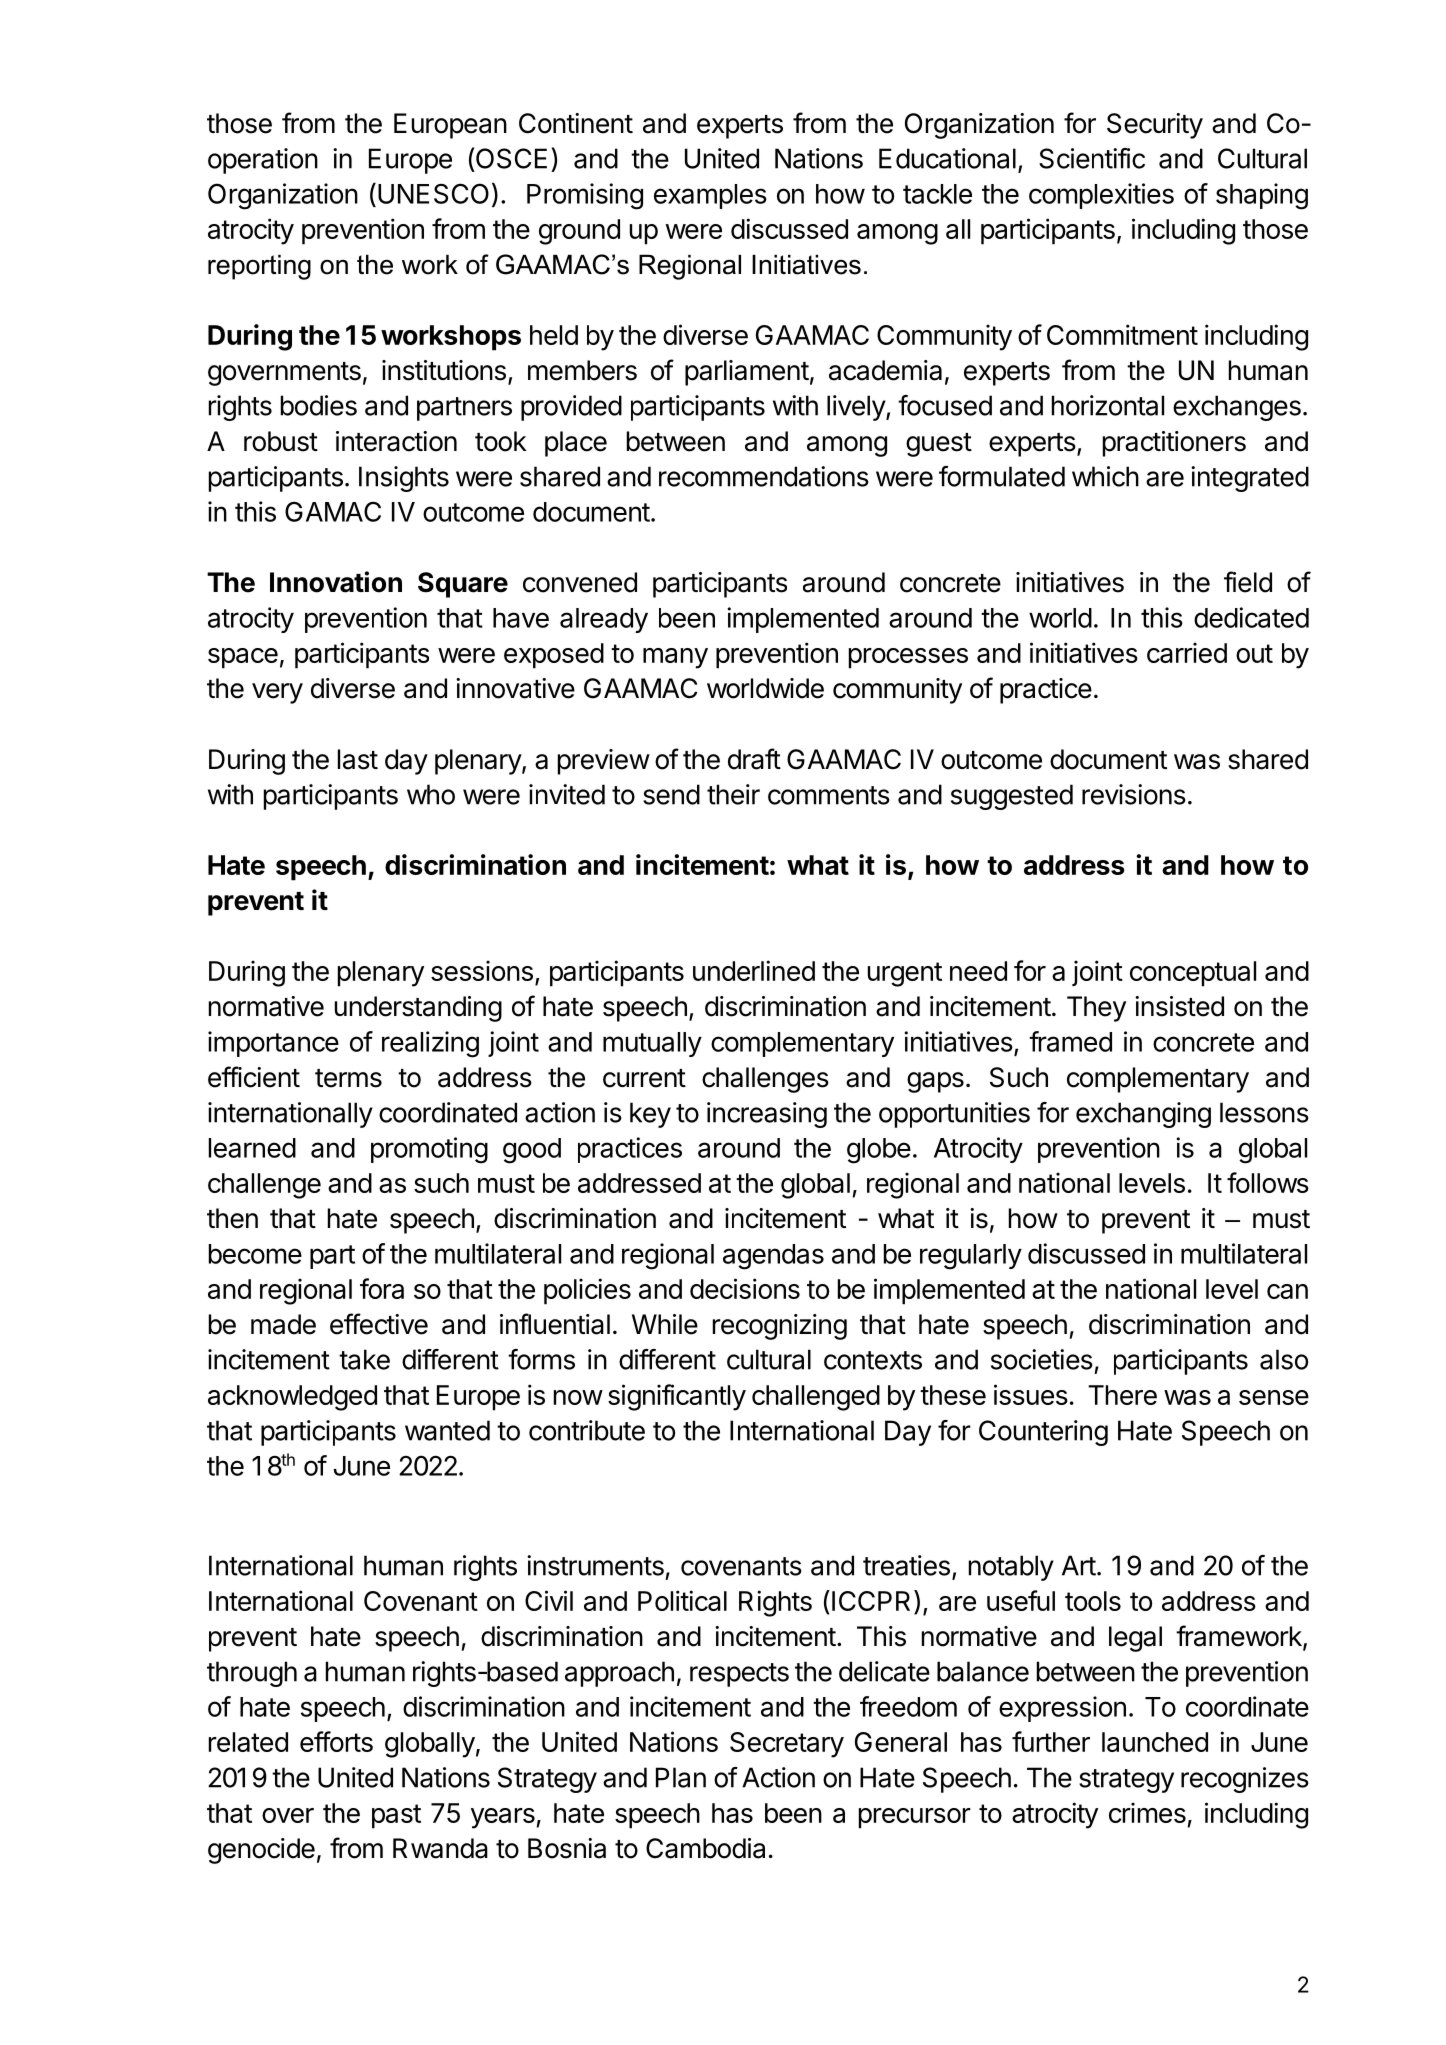  Describe the element at coordinates (1155, 126) in the screenshot. I see `Security` at that location.
